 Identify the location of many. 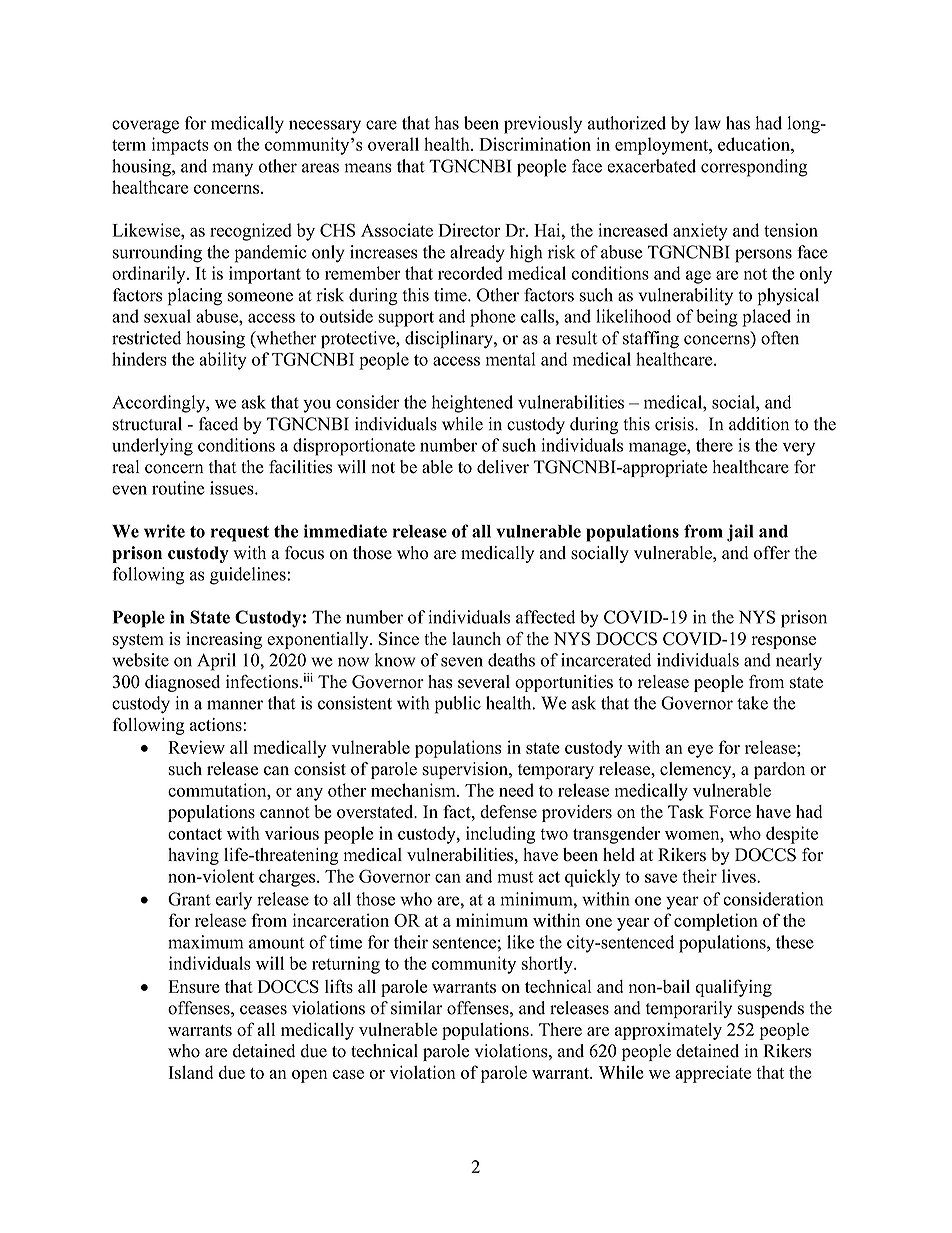
(232, 170).
